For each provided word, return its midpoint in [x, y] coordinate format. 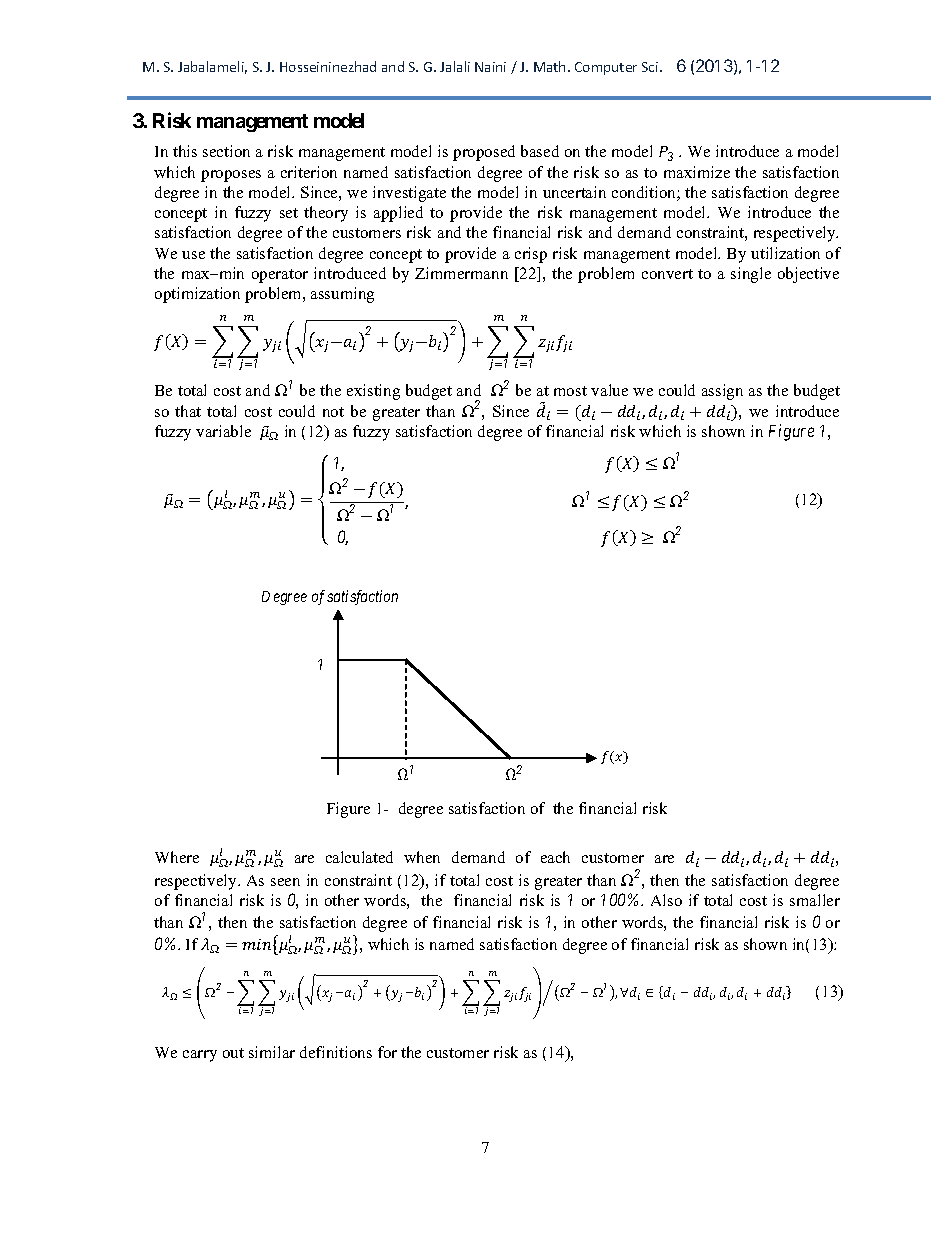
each [555, 857]
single [751, 275]
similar [272, 1052]
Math [549, 66]
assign [722, 392]
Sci [651, 67]
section [226, 151]
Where [177, 857]
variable [223, 431]
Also [666, 900]
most [570, 391]
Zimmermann [461, 273]
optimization [197, 295]
